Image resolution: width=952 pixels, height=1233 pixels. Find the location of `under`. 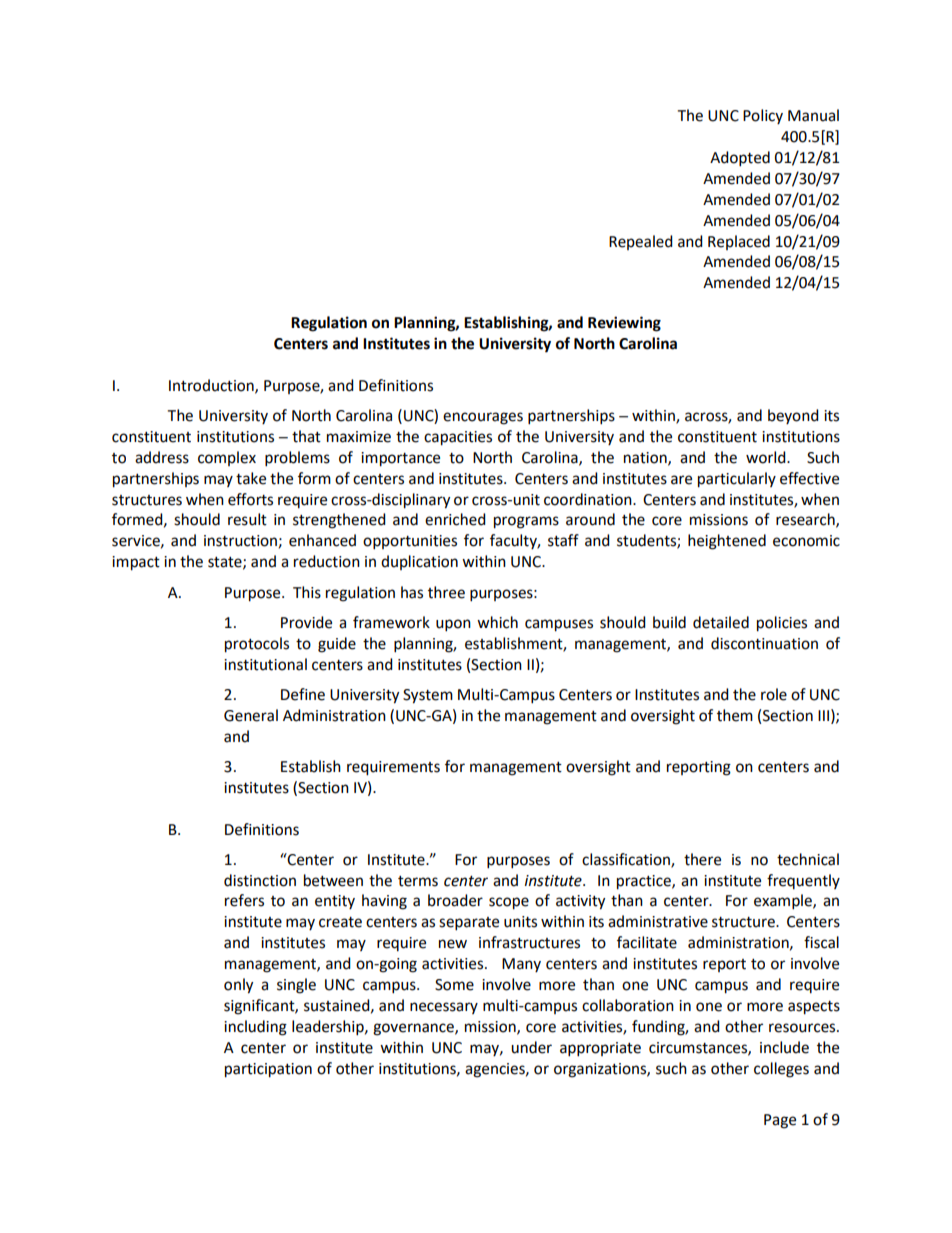

under is located at coordinates (531, 1047).
